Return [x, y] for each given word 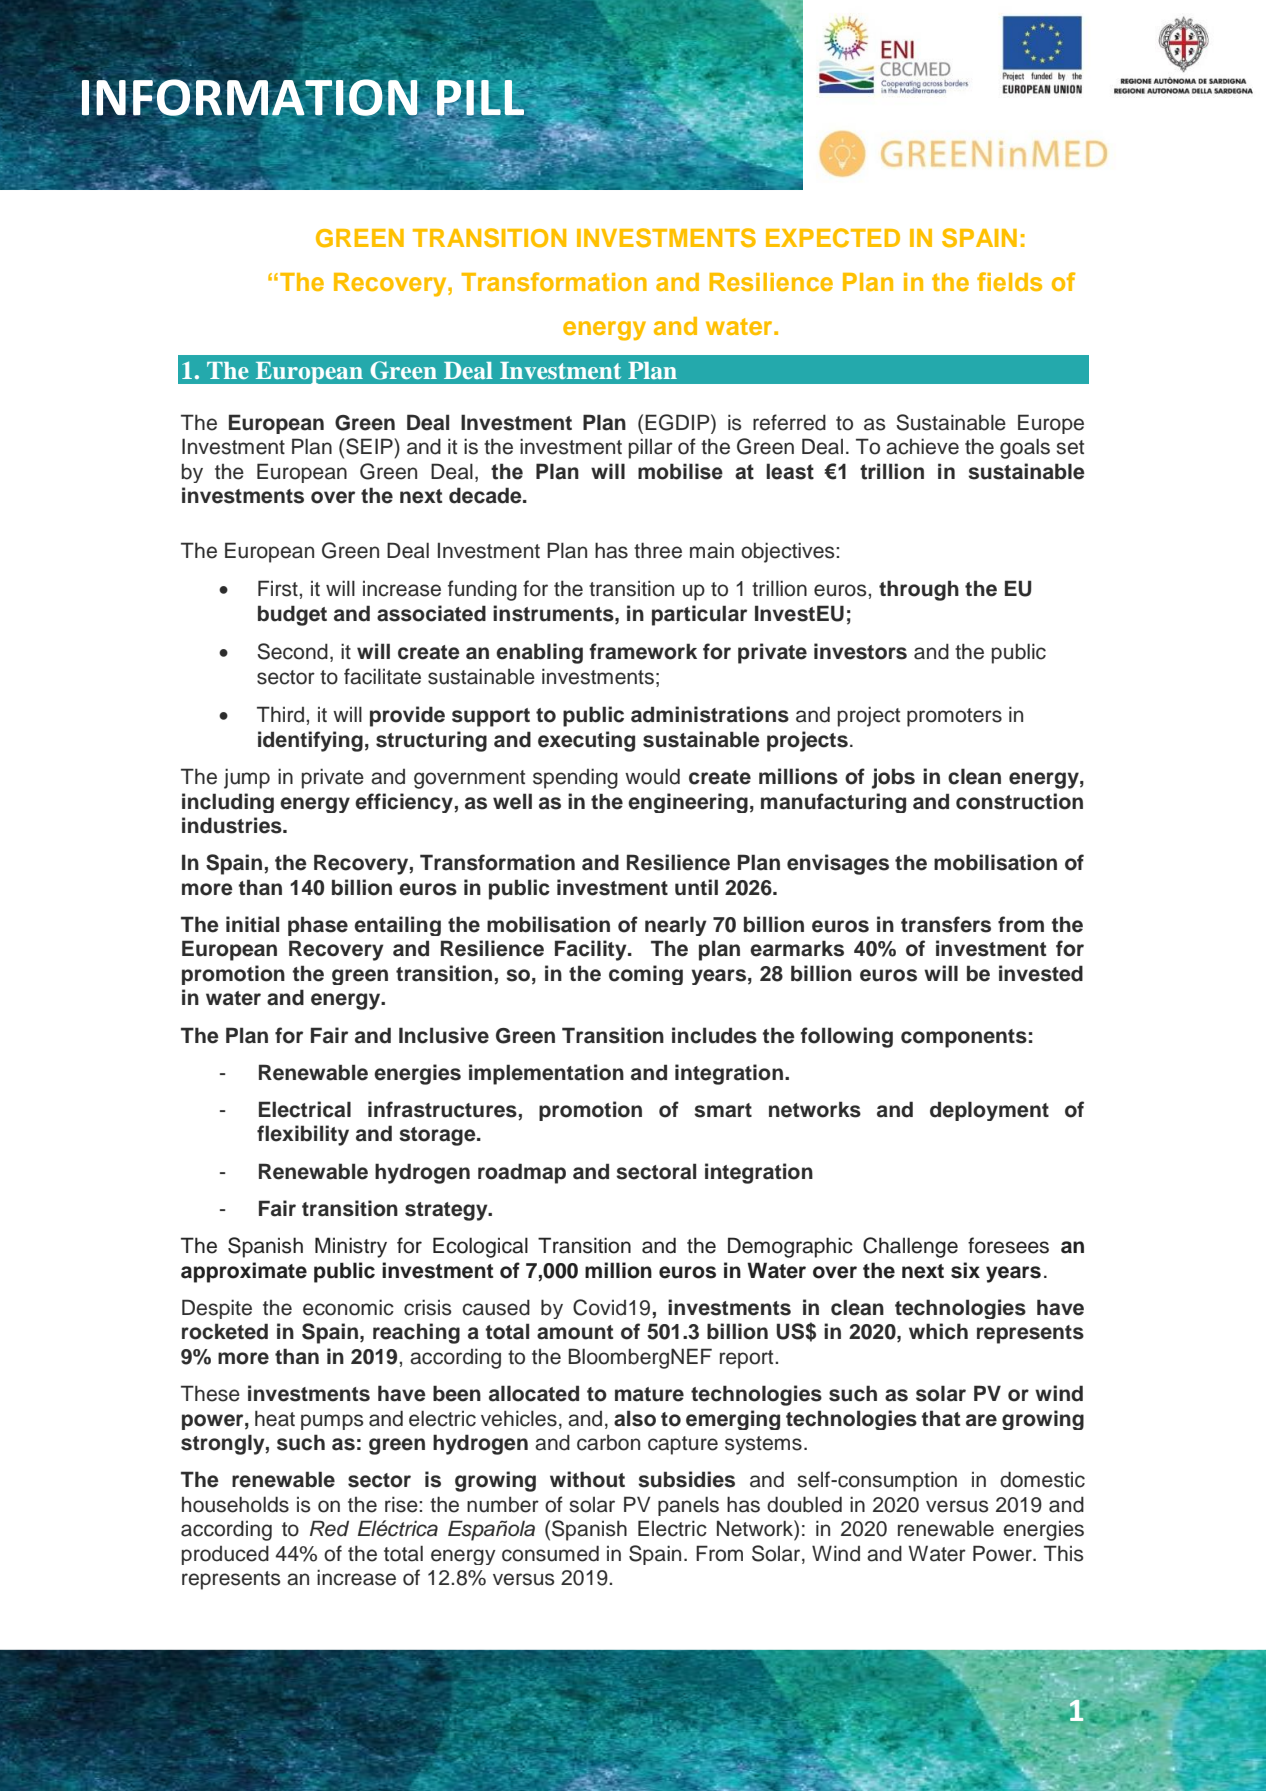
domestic [1042, 1479]
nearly [676, 926]
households [235, 1504]
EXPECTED [833, 238]
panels [688, 1506]
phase [318, 926]
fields [1009, 281]
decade [486, 495]
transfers [946, 924]
